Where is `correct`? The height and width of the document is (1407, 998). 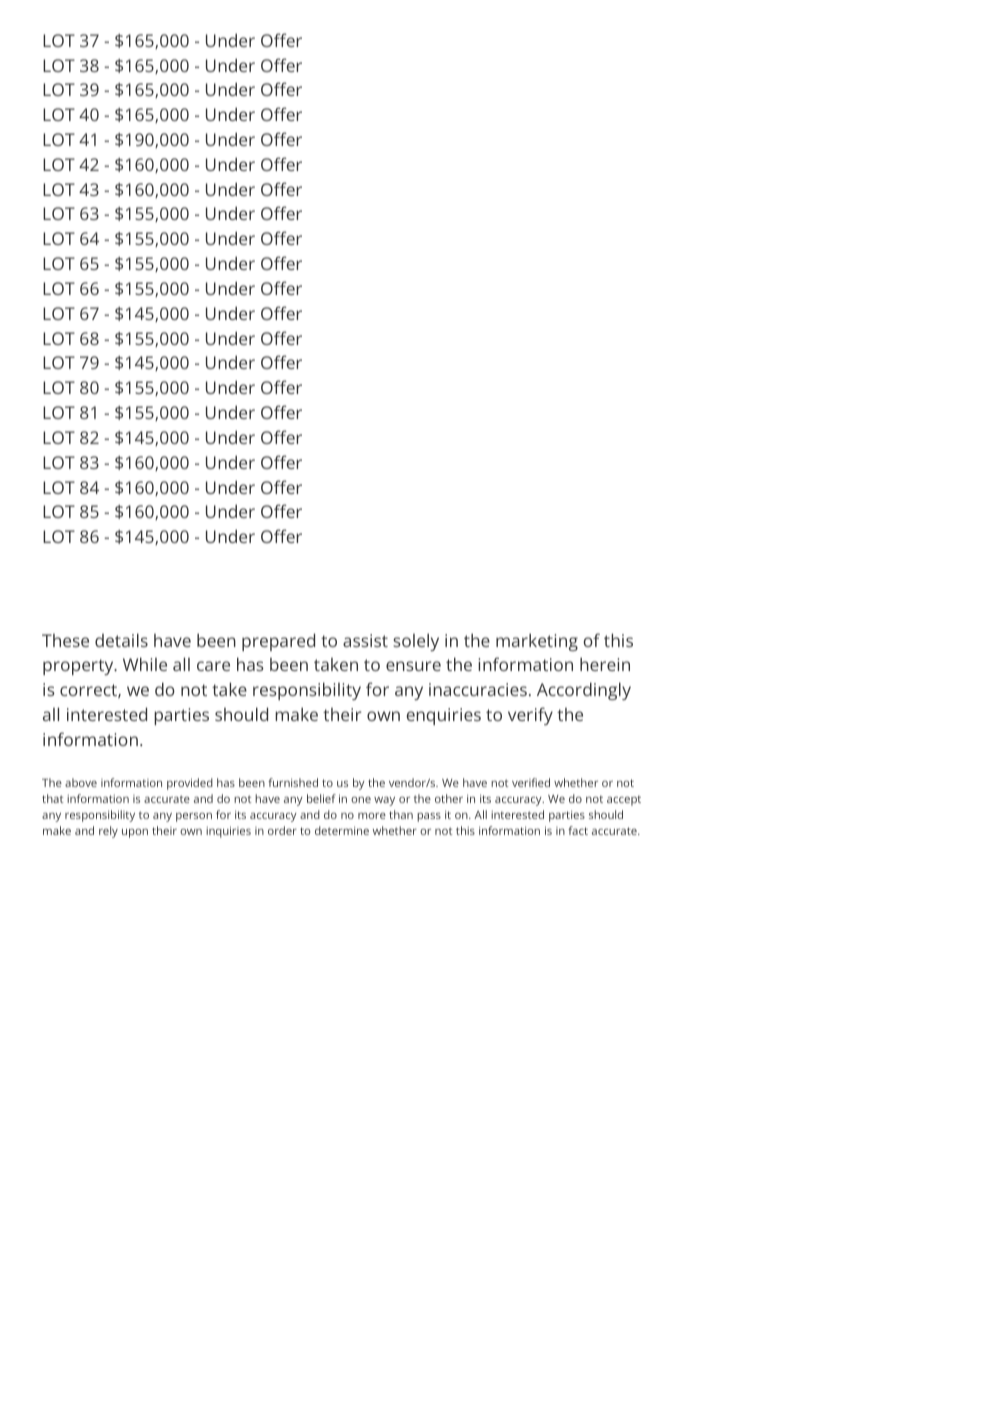
correct is located at coordinates (89, 691).
